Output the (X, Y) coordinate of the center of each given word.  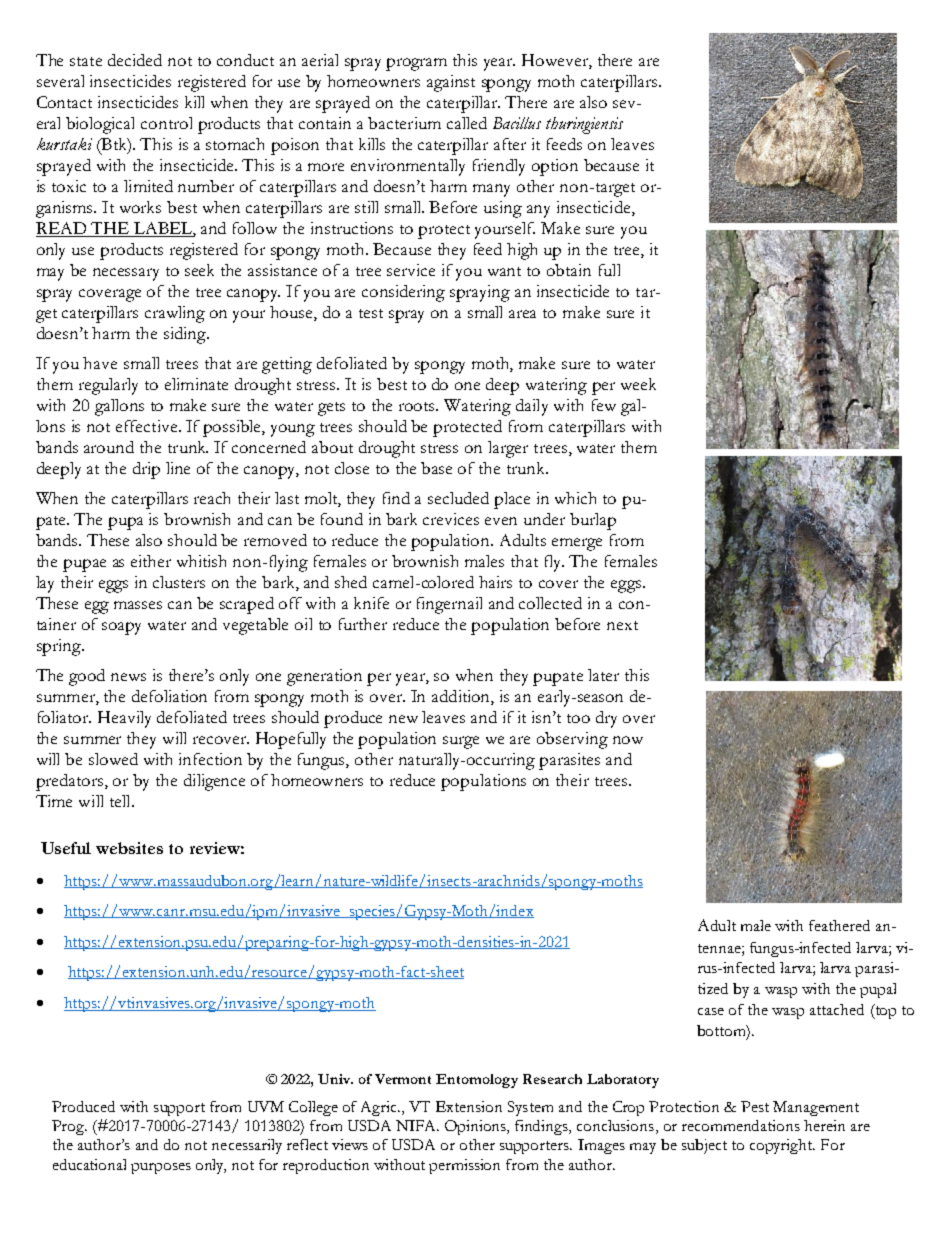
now (628, 740)
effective (146, 426)
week (638, 384)
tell (121, 801)
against (451, 83)
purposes (161, 1168)
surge (461, 742)
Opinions (477, 1127)
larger (508, 449)
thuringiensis (584, 125)
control (166, 123)
